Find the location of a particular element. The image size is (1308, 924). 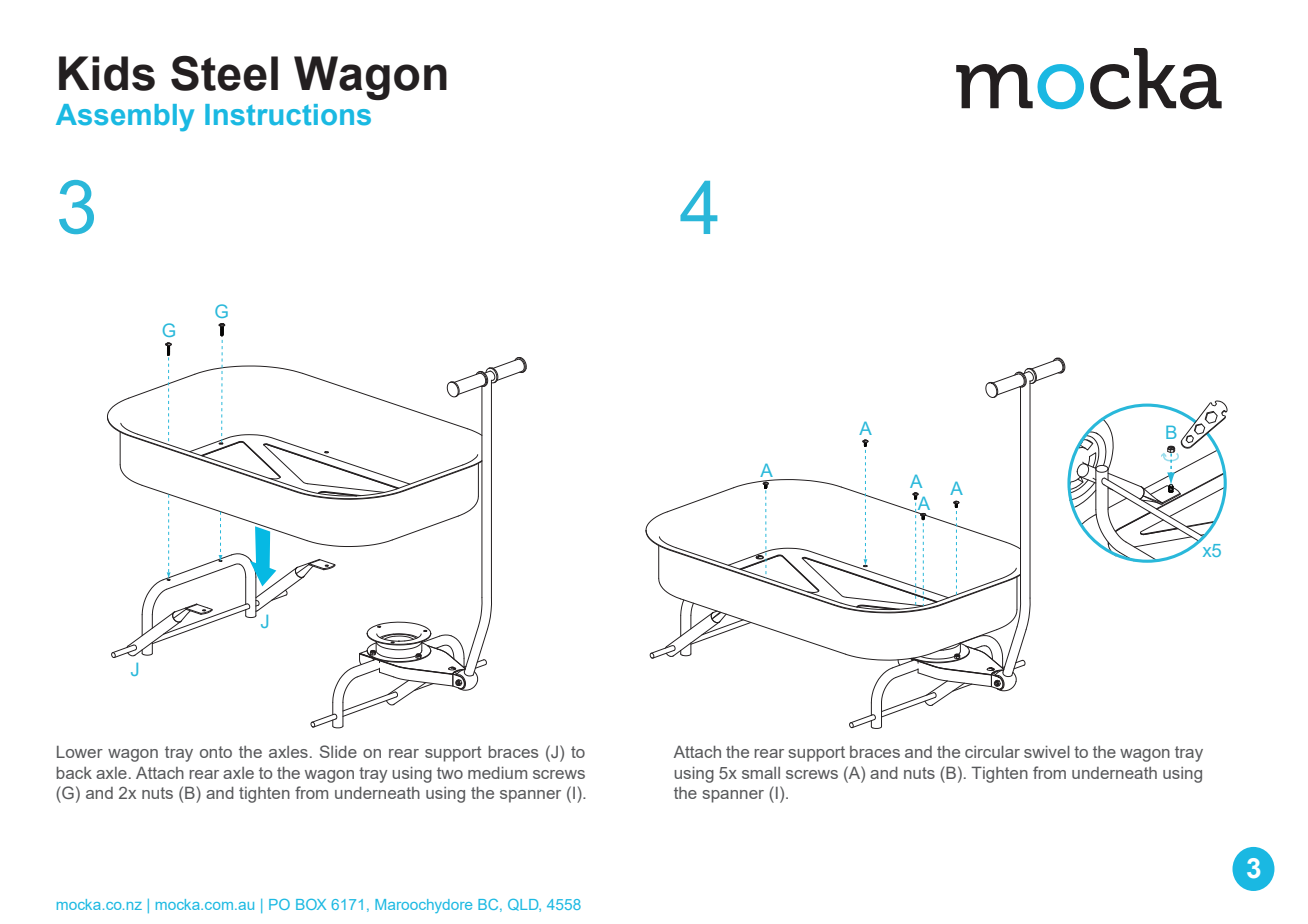

Slide is located at coordinates (338, 751).
